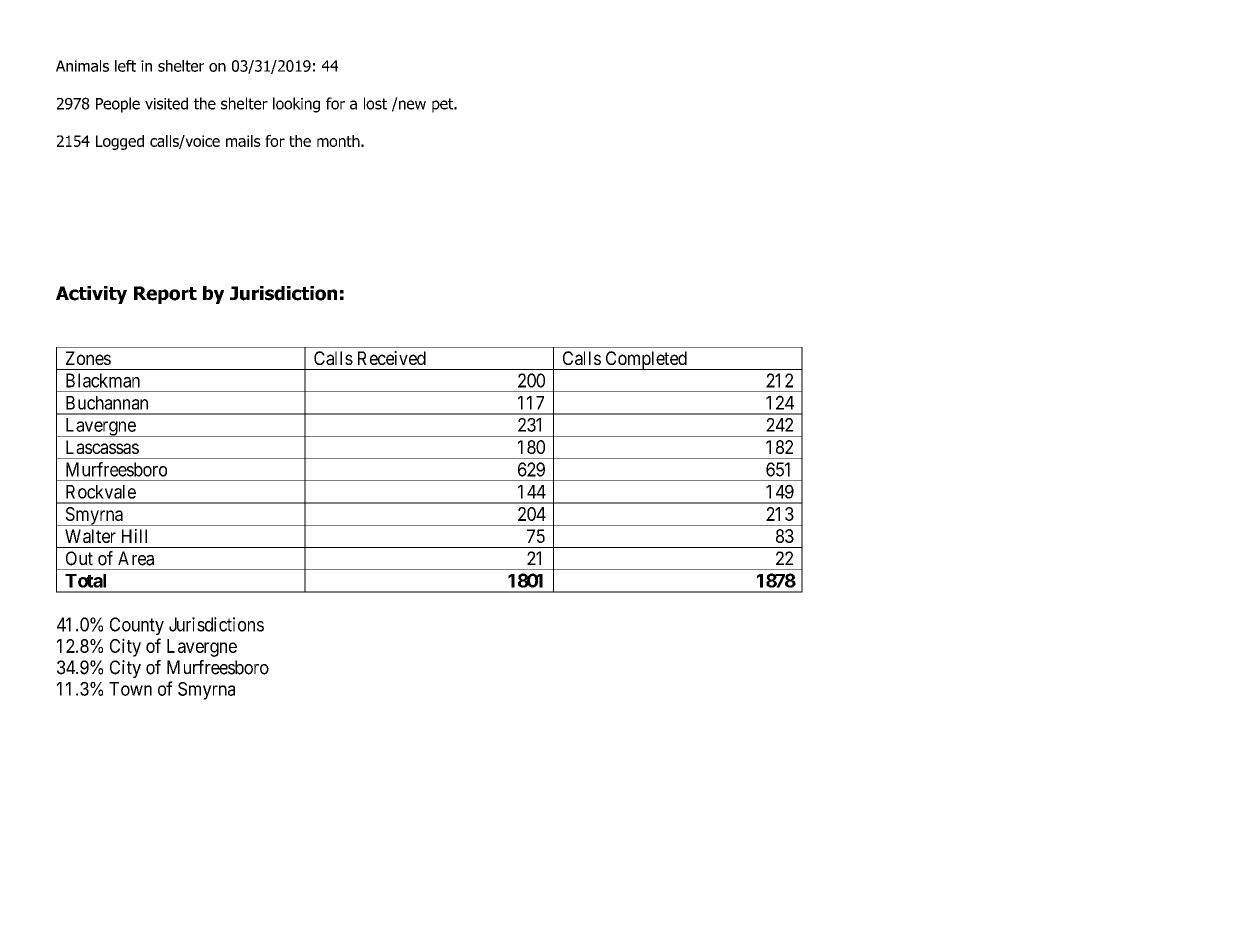 The image size is (1233, 952). What do you see at coordinates (85, 581) in the screenshot?
I see `Total` at bounding box center [85, 581].
